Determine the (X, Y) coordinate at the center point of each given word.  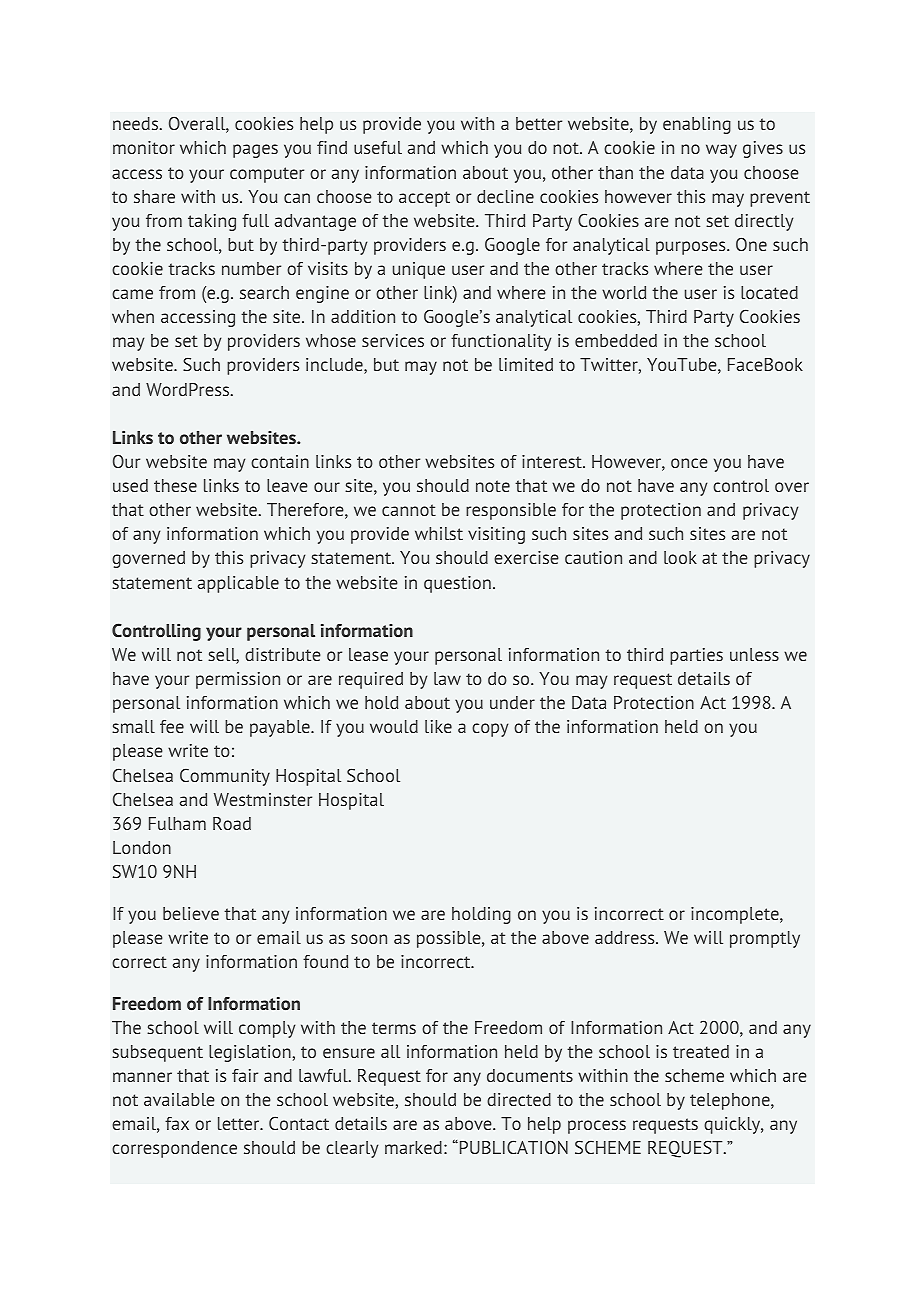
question (457, 584)
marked (413, 1147)
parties (696, 656)
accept (424, 199)
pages (255, 151)
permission (238, 680)
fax (177, 1123)
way (721, 151)
